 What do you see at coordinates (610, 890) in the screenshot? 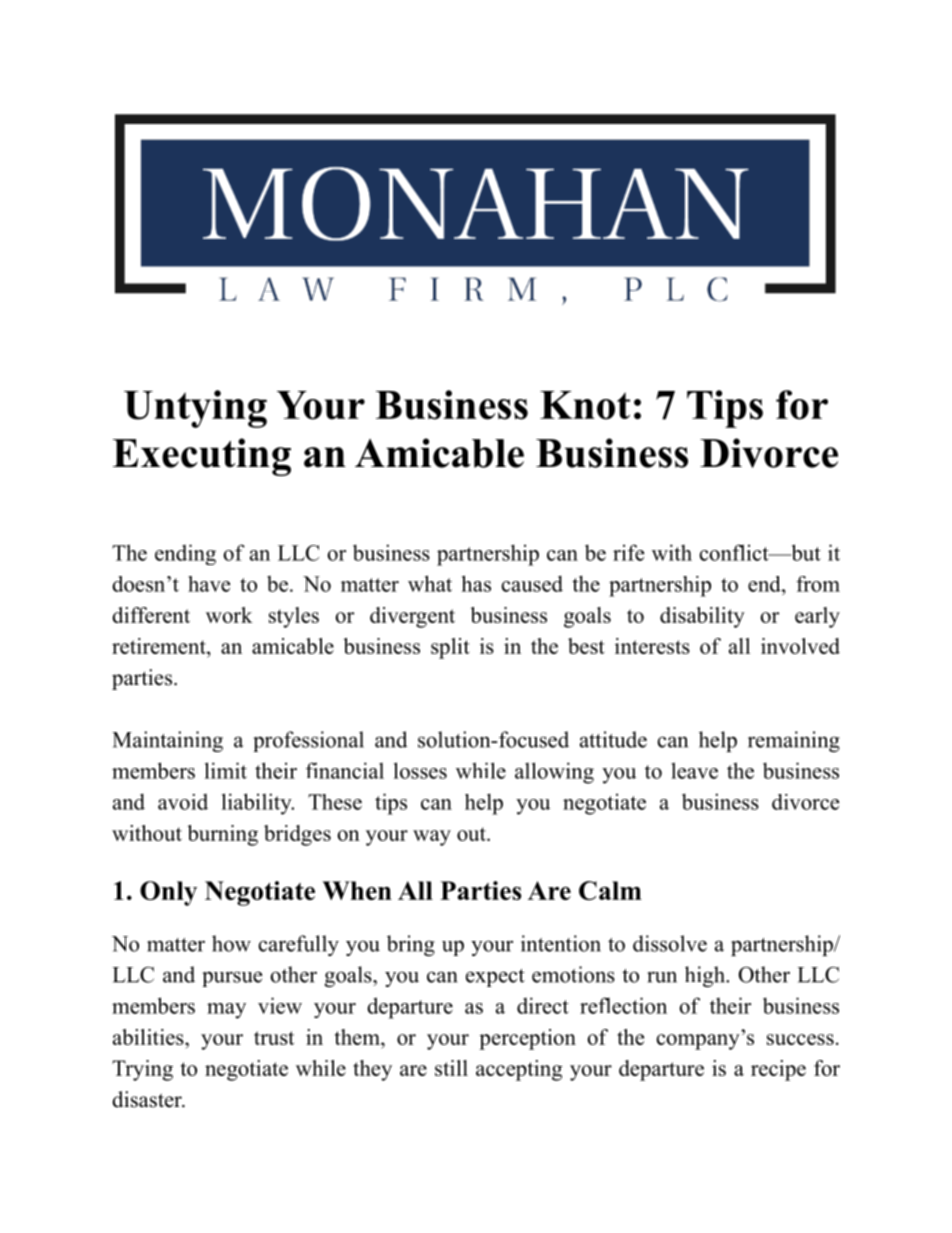
I see `Calm` at bounding box center [610, 890].
